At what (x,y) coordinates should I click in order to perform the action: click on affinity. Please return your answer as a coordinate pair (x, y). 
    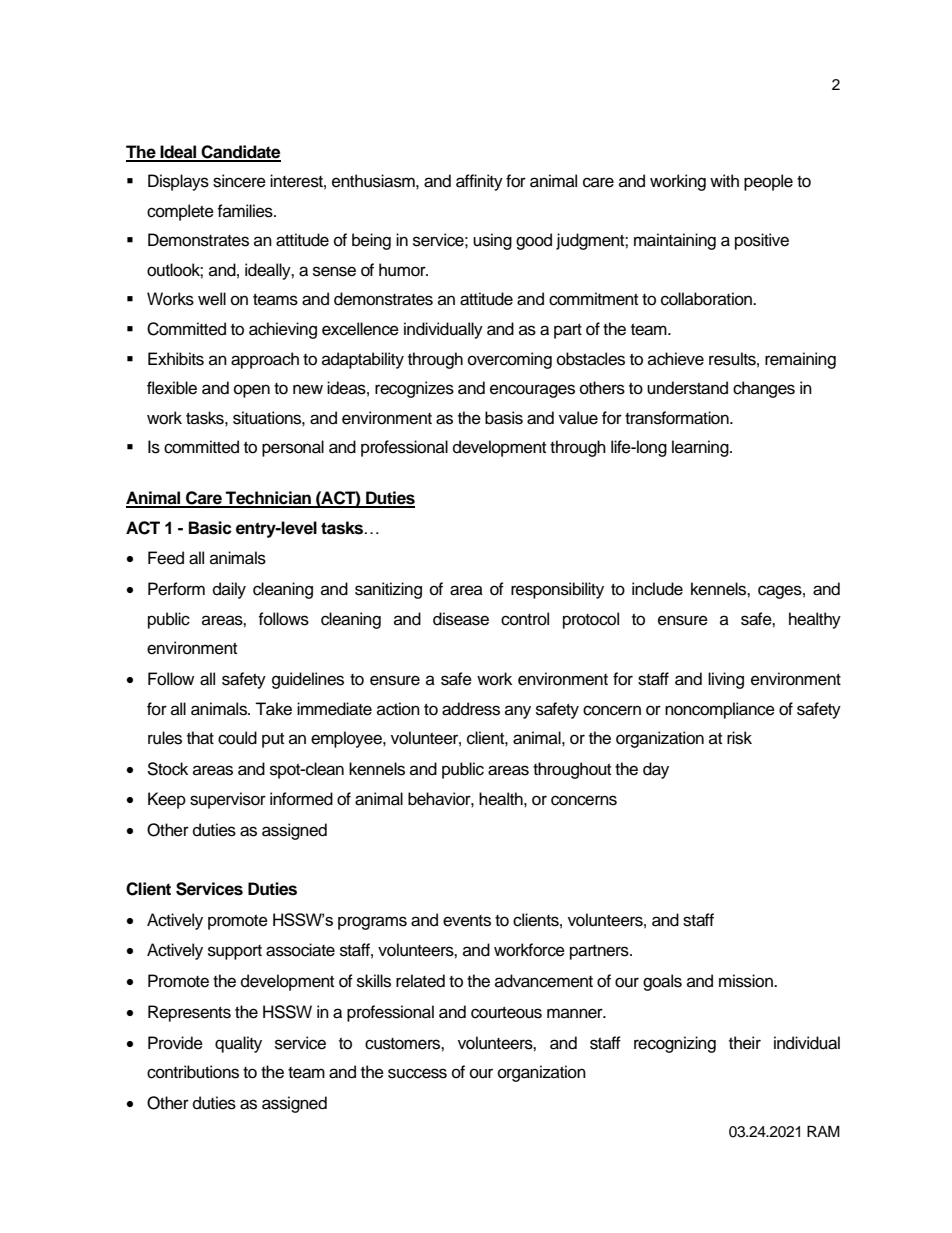
    Looking at the image, I should click on (479, 182).
